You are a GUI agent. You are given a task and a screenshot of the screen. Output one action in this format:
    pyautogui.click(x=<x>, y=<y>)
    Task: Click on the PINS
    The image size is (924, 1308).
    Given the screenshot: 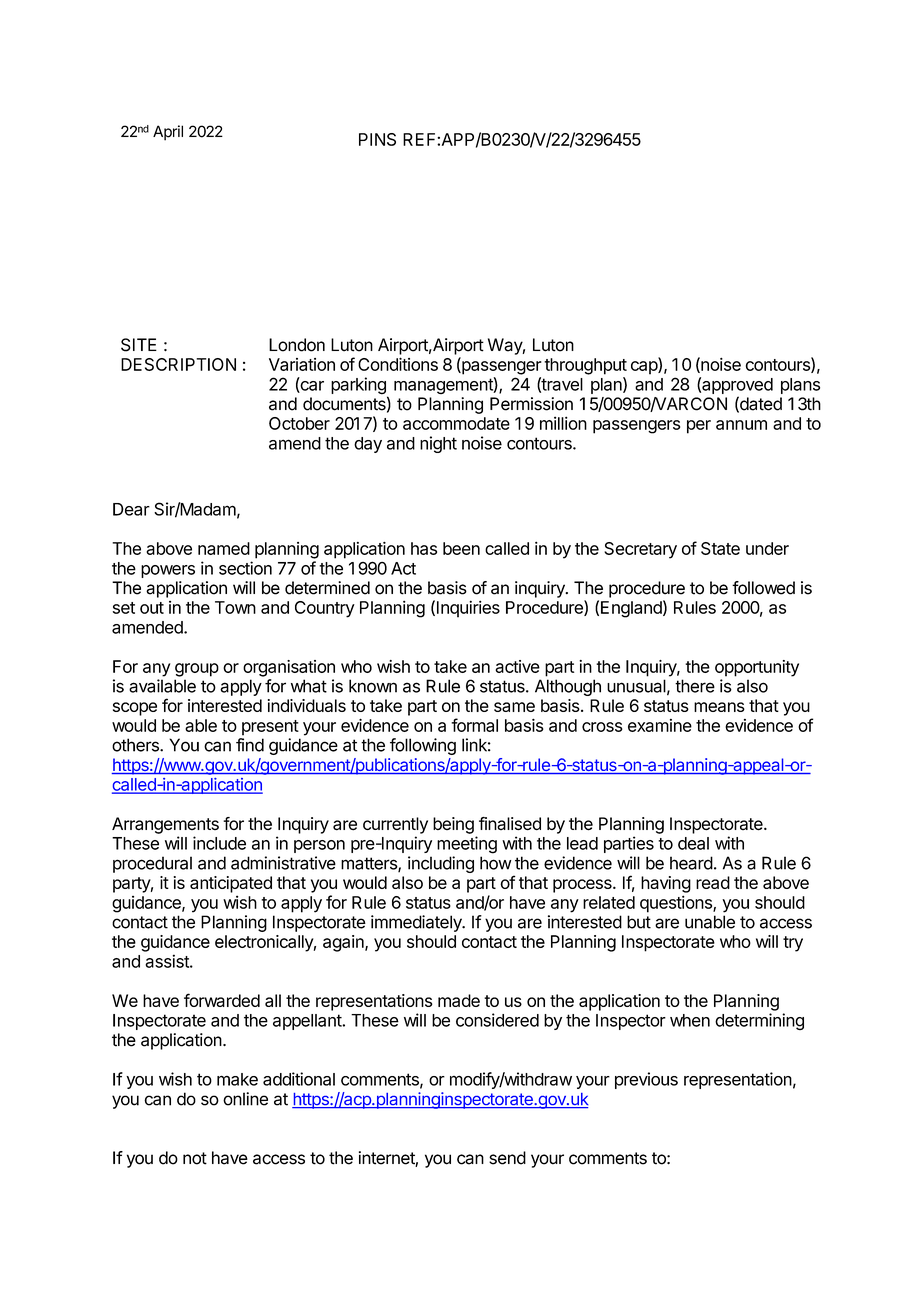 What is the action you would take?
    pyautogui.click(x=377, y=139)
